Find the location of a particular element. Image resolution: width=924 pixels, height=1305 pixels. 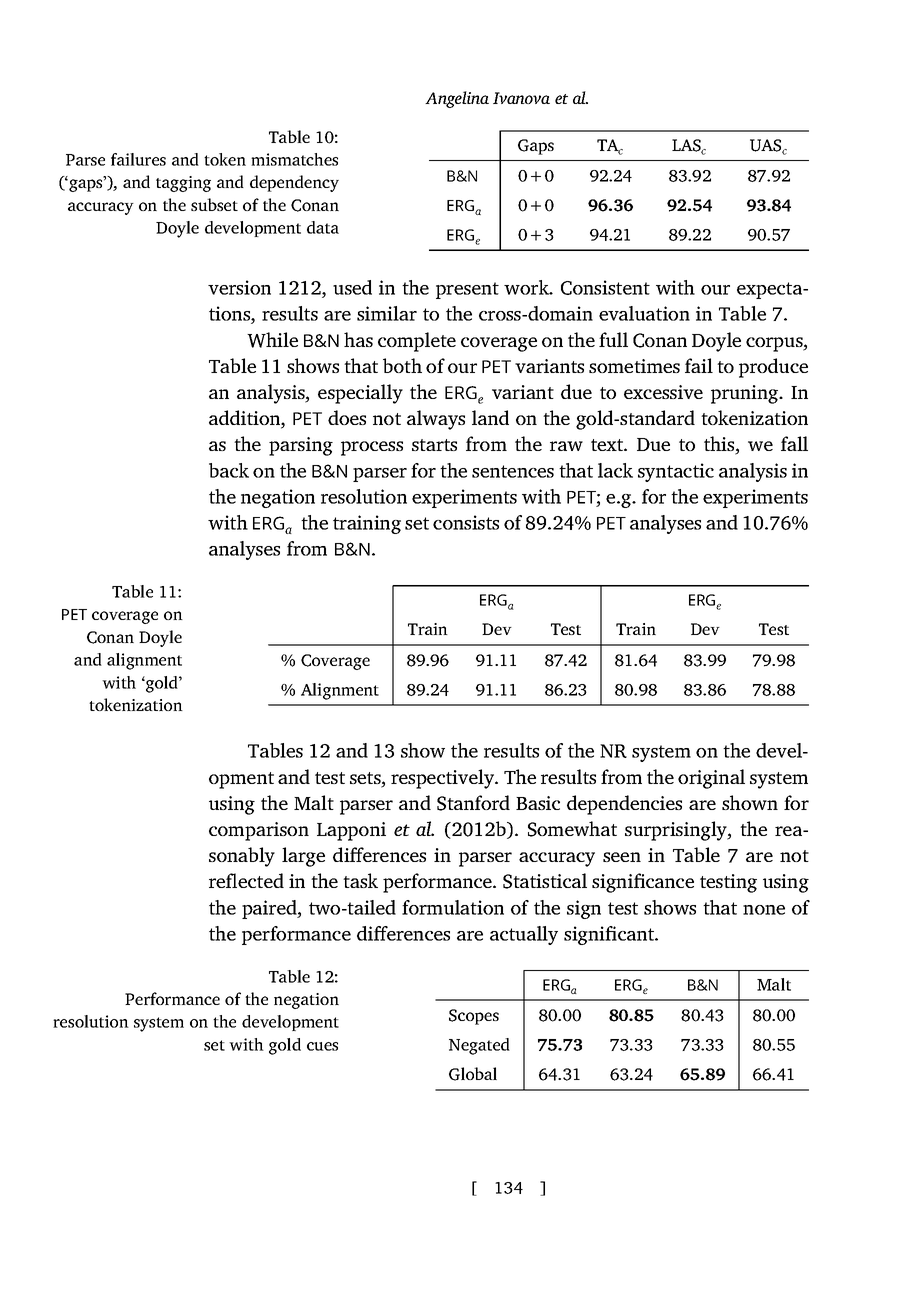

consists is located at coordinates (466, 522).
